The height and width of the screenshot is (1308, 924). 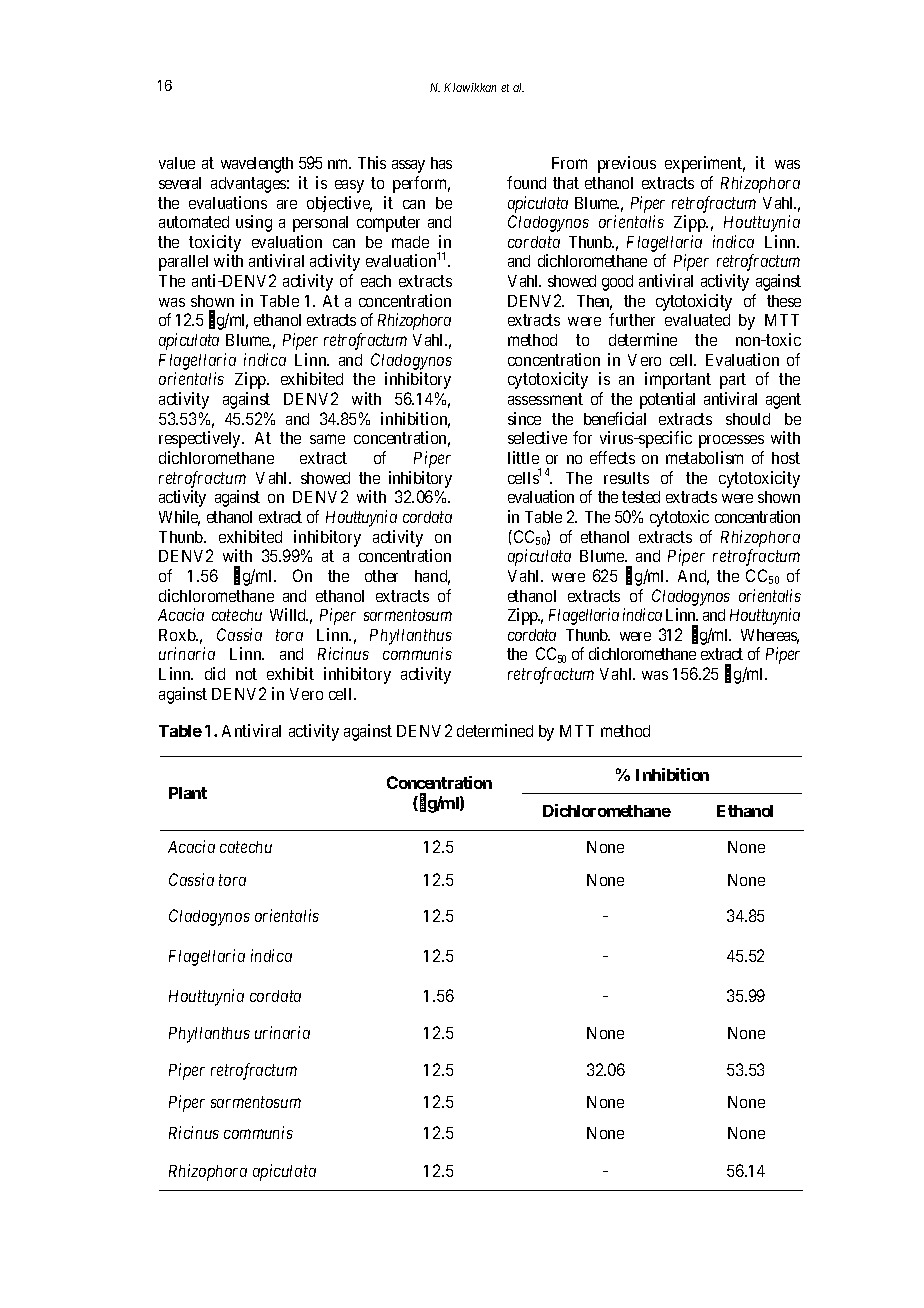 What do you see at coordinates (201, 439) in the screenshot?
I see `respectively` at bounding box center [201, 439].
